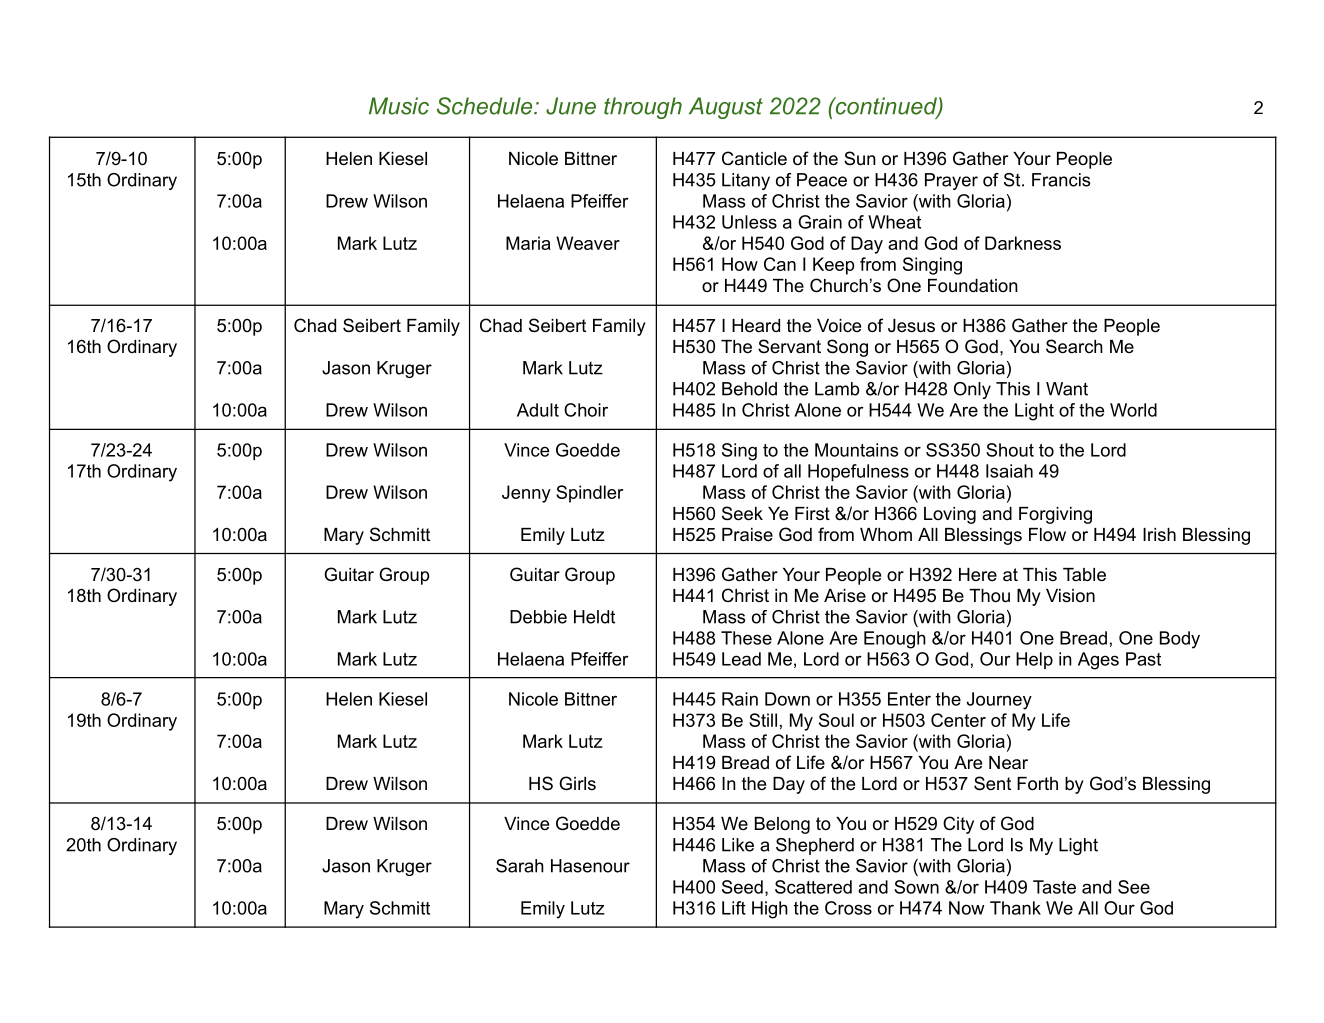 The width and height of the page is (1324, 1023). I want to click on Schedule, so click(486, 106).
